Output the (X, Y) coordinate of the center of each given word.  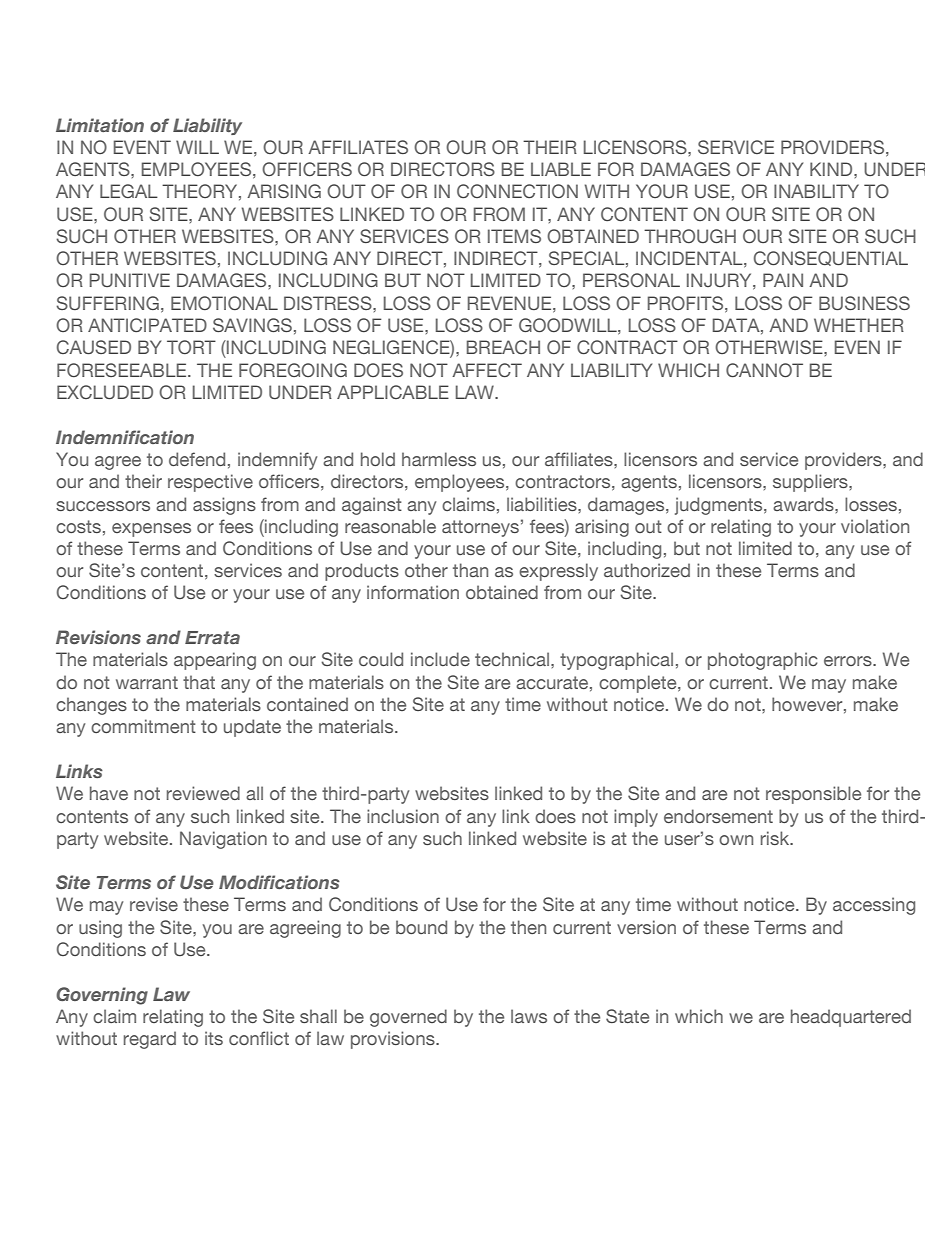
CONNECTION (517, 191)
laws (529, 1016)
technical (512, 659)
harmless (439, 459)
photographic (762, 661)
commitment (143, 726)
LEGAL (129, 191)
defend (197, 459)
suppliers (811, 483)
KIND (832, 169)
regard (150, 1040)
